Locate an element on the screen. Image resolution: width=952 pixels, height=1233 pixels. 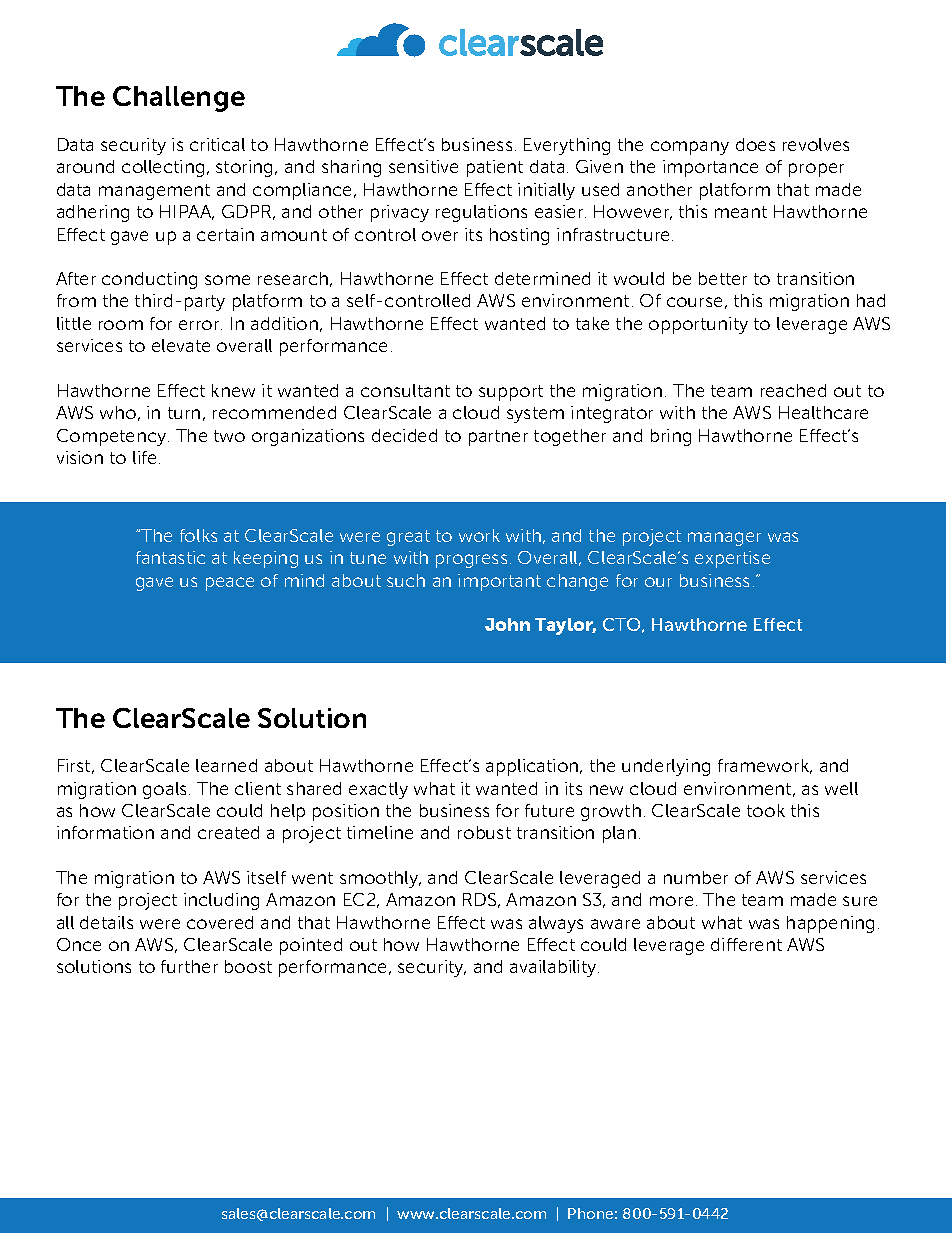
does is located at coordinates (755, 144).
